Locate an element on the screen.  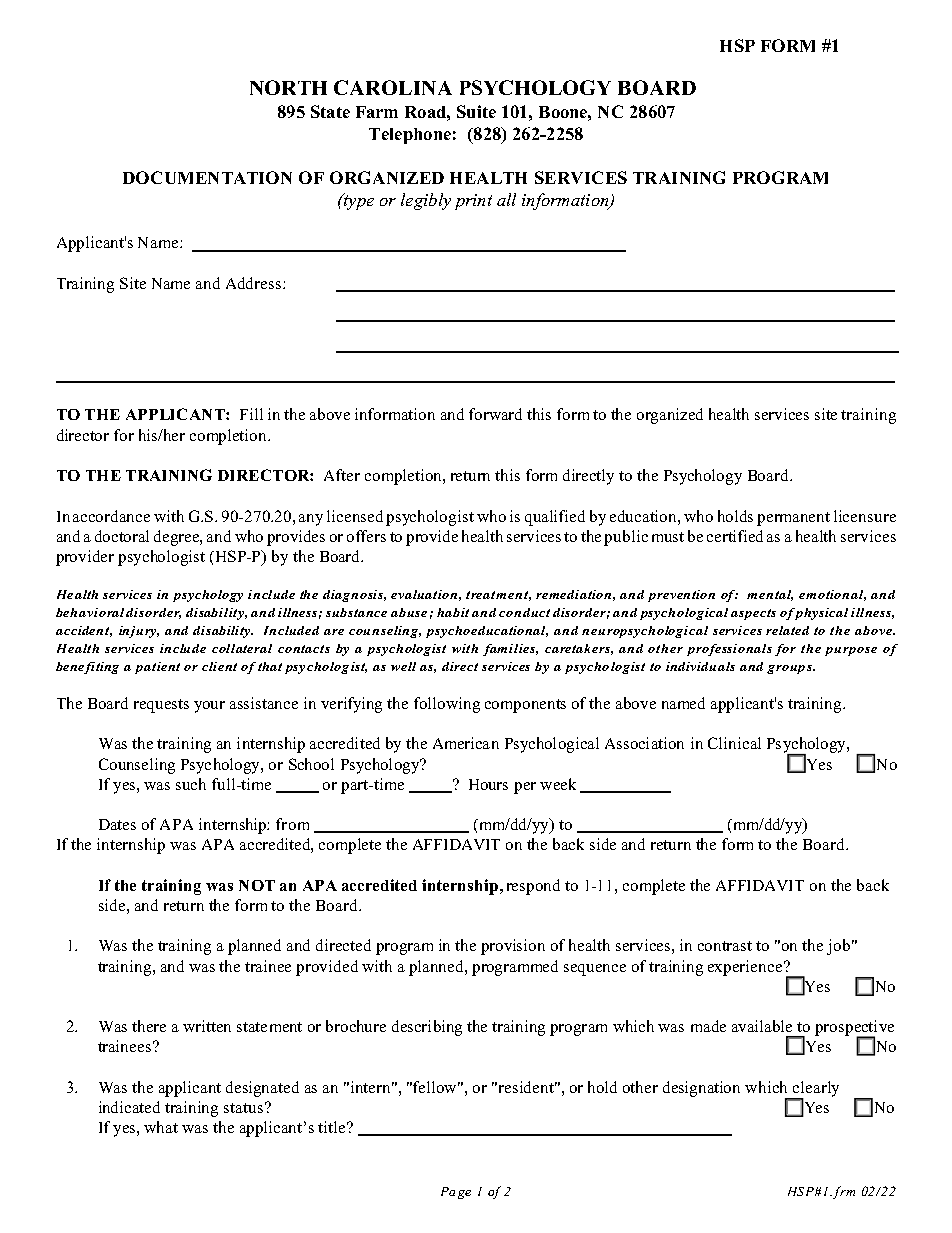
NOT is located at coordinates (257, 885).
